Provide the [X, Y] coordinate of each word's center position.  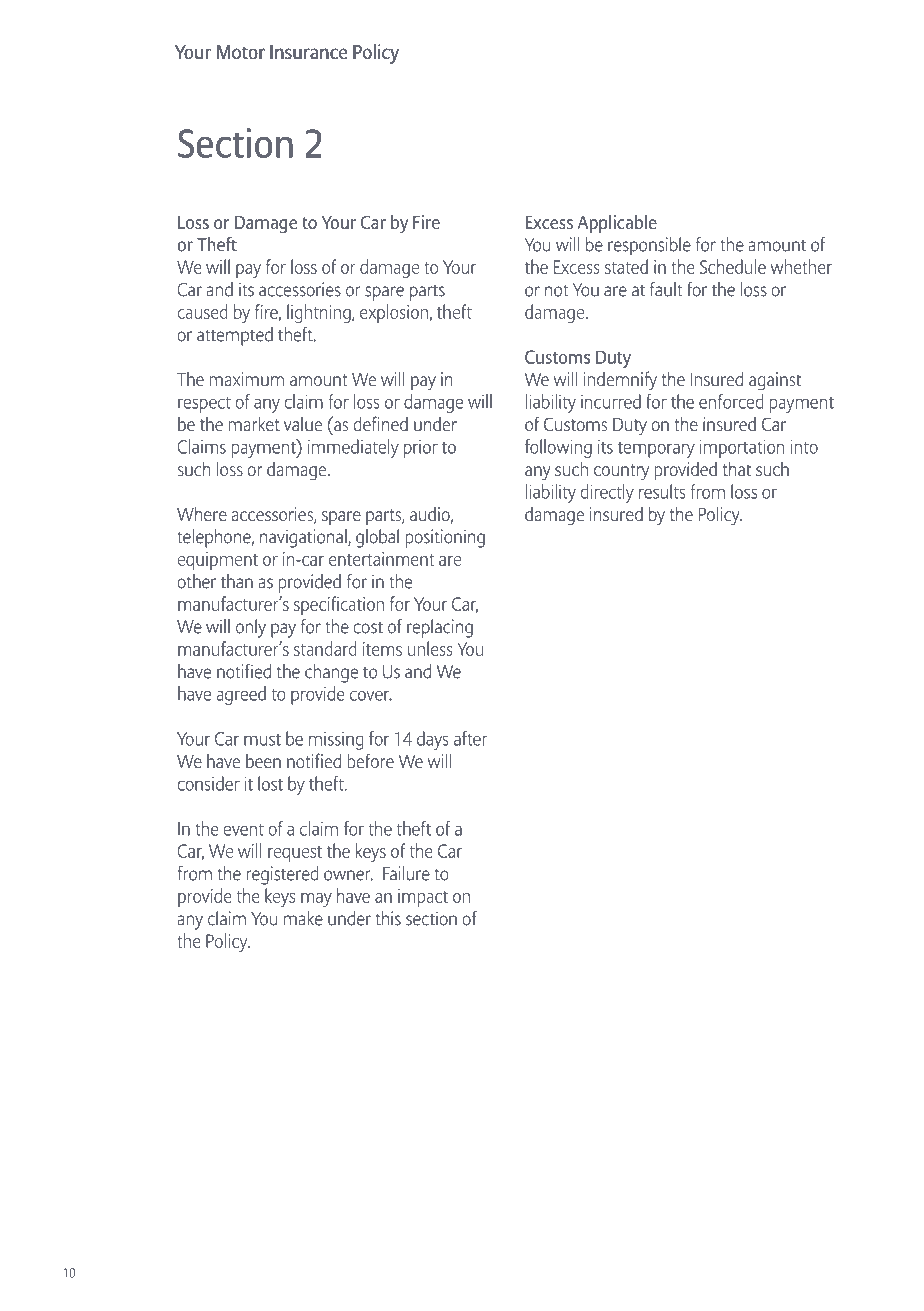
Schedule [733, 266]
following [558, 448]
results [662, 491]
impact [423, 898]
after [470, 738]
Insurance [308, 52]
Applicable [617, 224]
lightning [320, 313]
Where [202, 514]
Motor [241, 52]
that [737, 469]
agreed [241, 695]
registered [282, 875]
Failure [406, 873]
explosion [394, 313]
